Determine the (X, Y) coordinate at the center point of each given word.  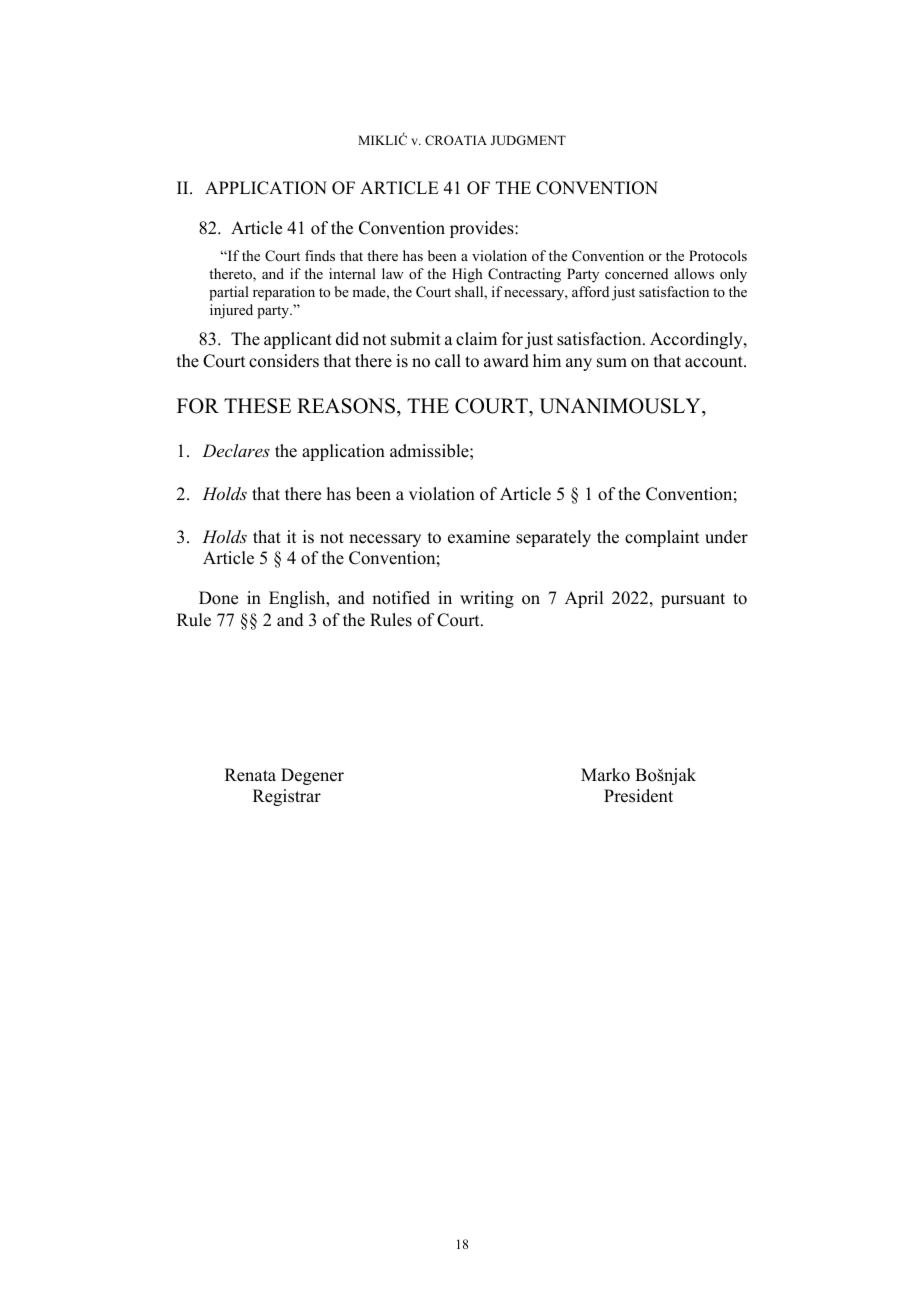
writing (487, 599)
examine (479, 537)
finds (320, 255)
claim (476, 339)
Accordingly (697, 340)
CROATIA (456, 140)
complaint (662, 538)
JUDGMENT (528, 140)
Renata (250, 775)
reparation (284, 293)
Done (218, 598)
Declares (236, 450)
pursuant (693, 600)
